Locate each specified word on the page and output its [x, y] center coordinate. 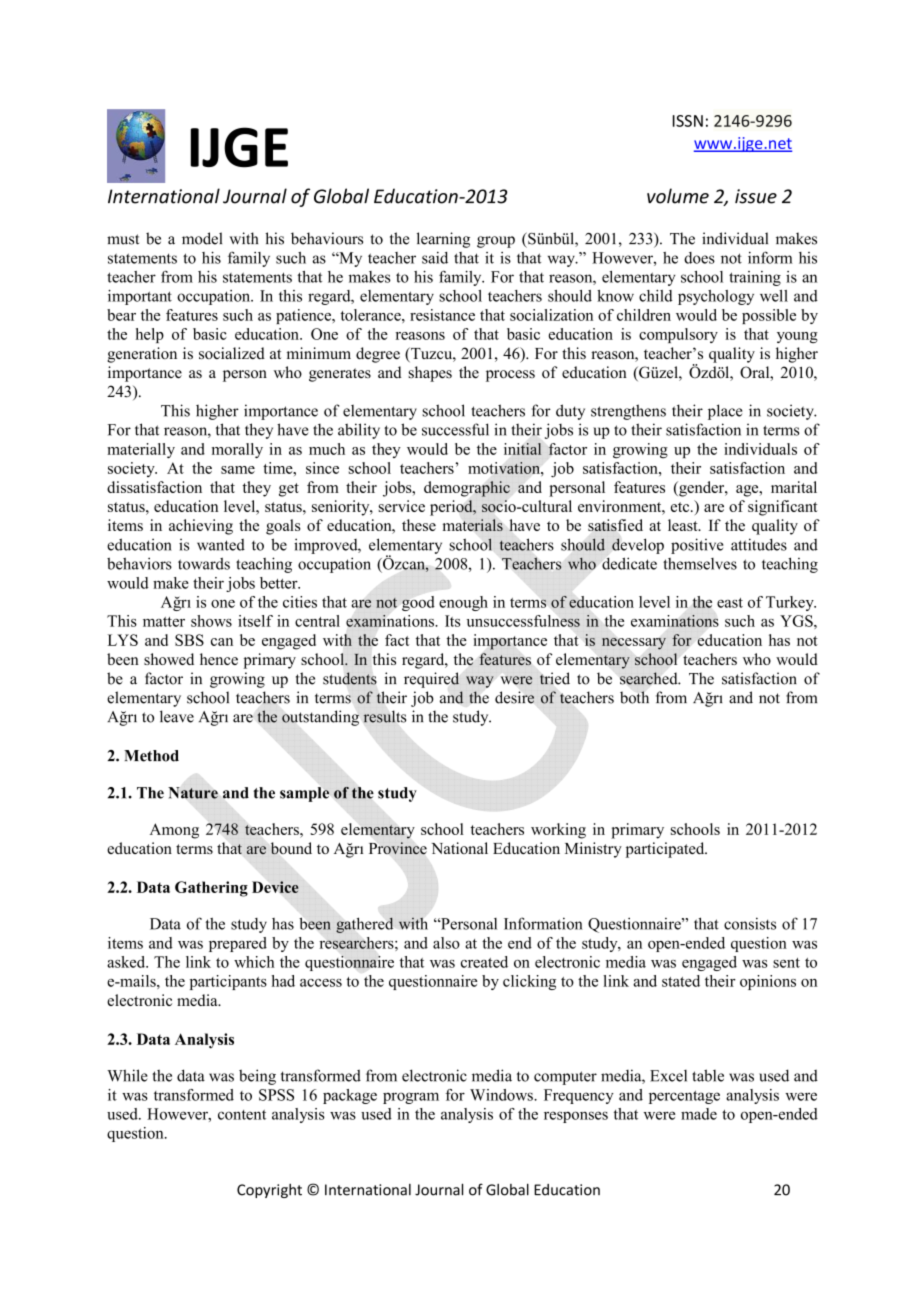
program [411, 1098]
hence [219, 659]
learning [443, 240]
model [202, 238]
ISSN [688, 121]
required [431, 680]
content [242, 1115]
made [699, 1114]
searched [650, 678]
